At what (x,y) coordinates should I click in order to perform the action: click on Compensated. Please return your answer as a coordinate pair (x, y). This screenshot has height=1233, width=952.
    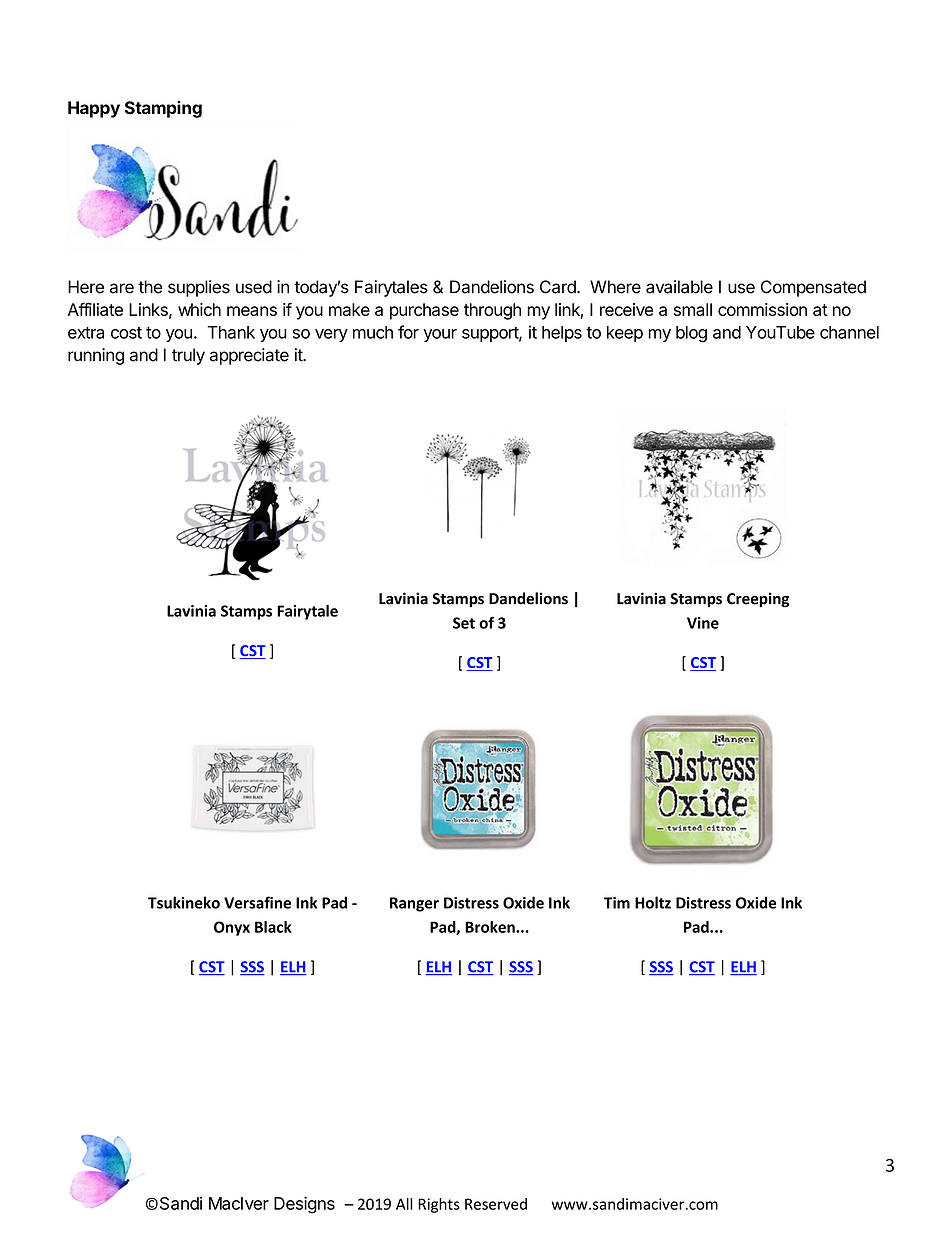
    Looking at the image, I should click on (813, 288).
